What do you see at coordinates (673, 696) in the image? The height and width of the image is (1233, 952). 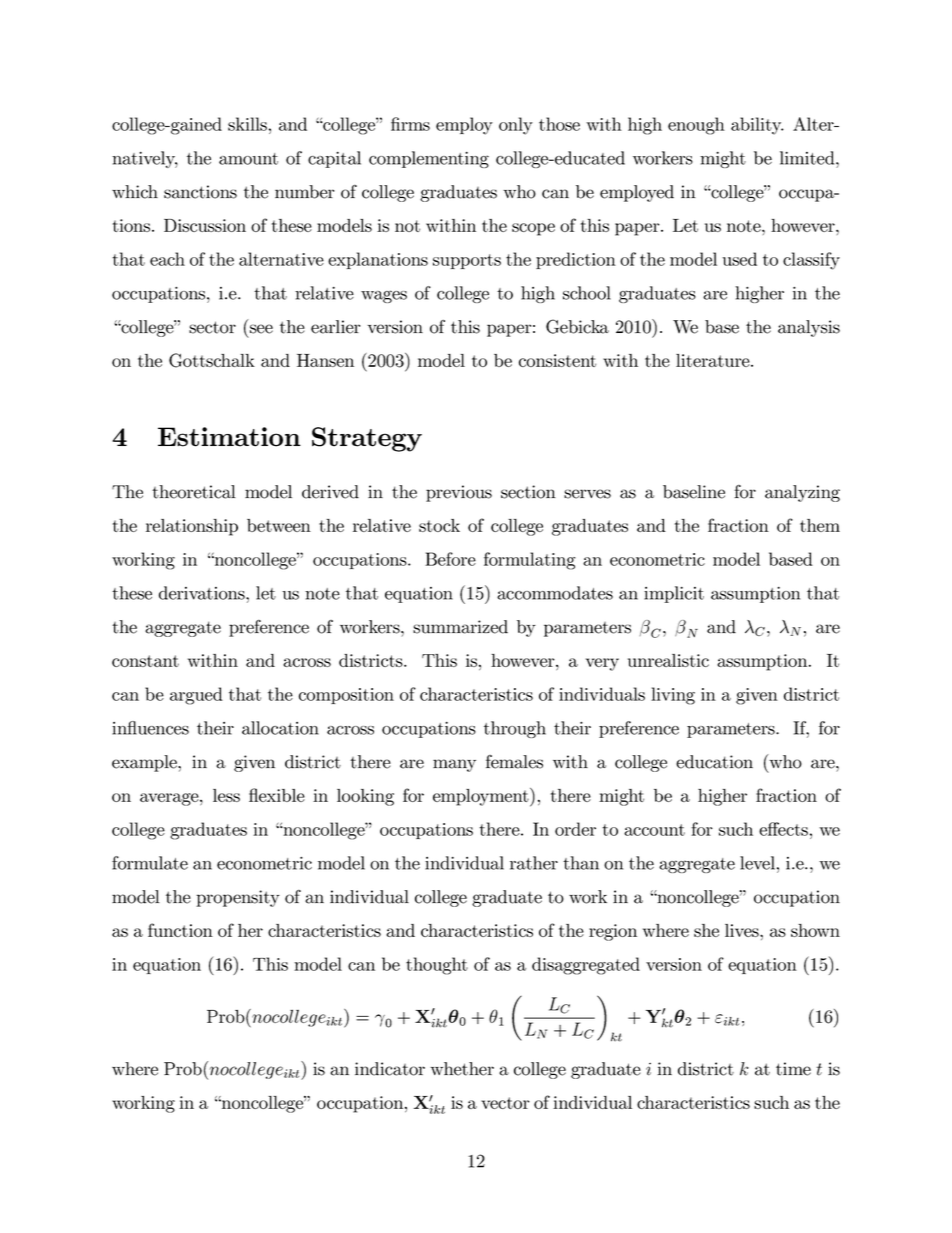 I see `living` at bounding box center [673, 696].
